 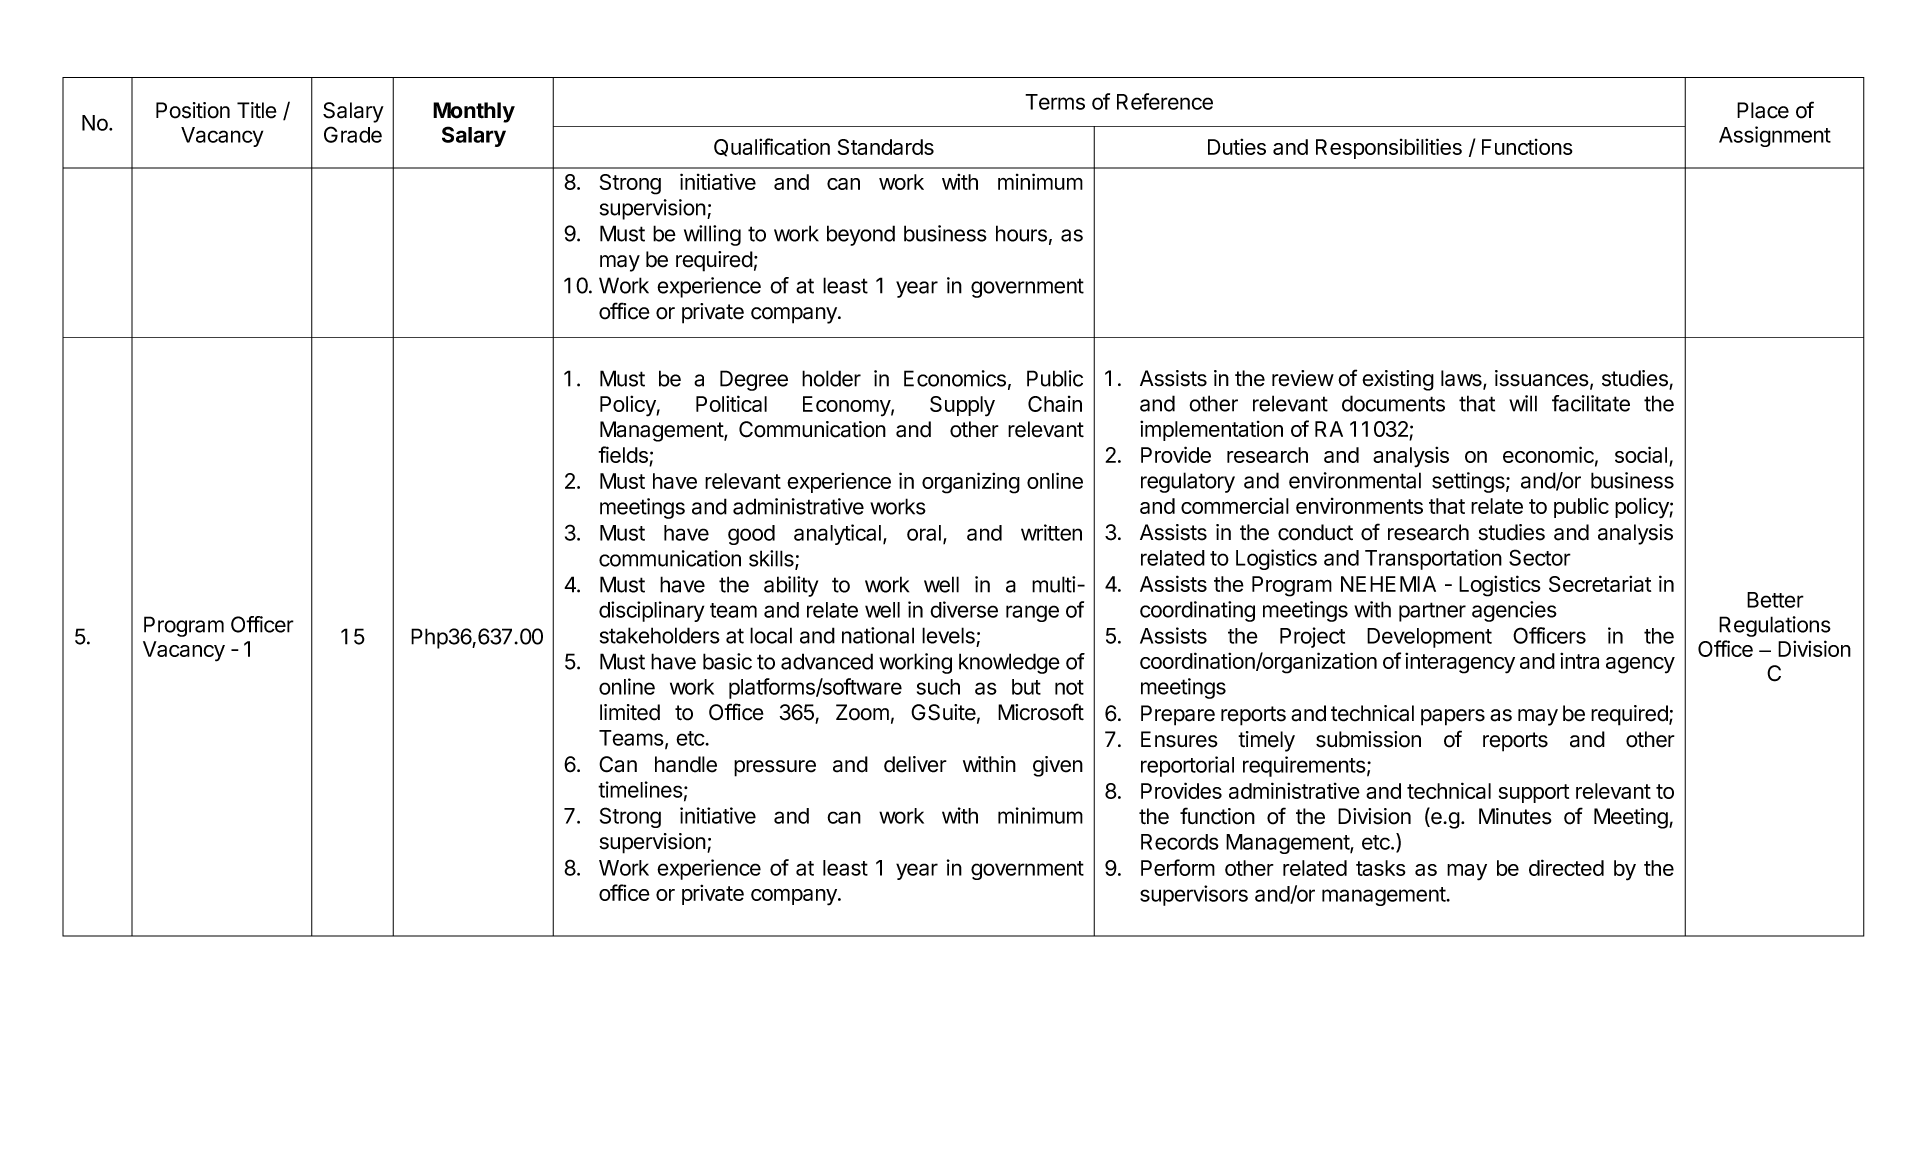 I want to click on facilitate, so click(x=1591, y=403).
